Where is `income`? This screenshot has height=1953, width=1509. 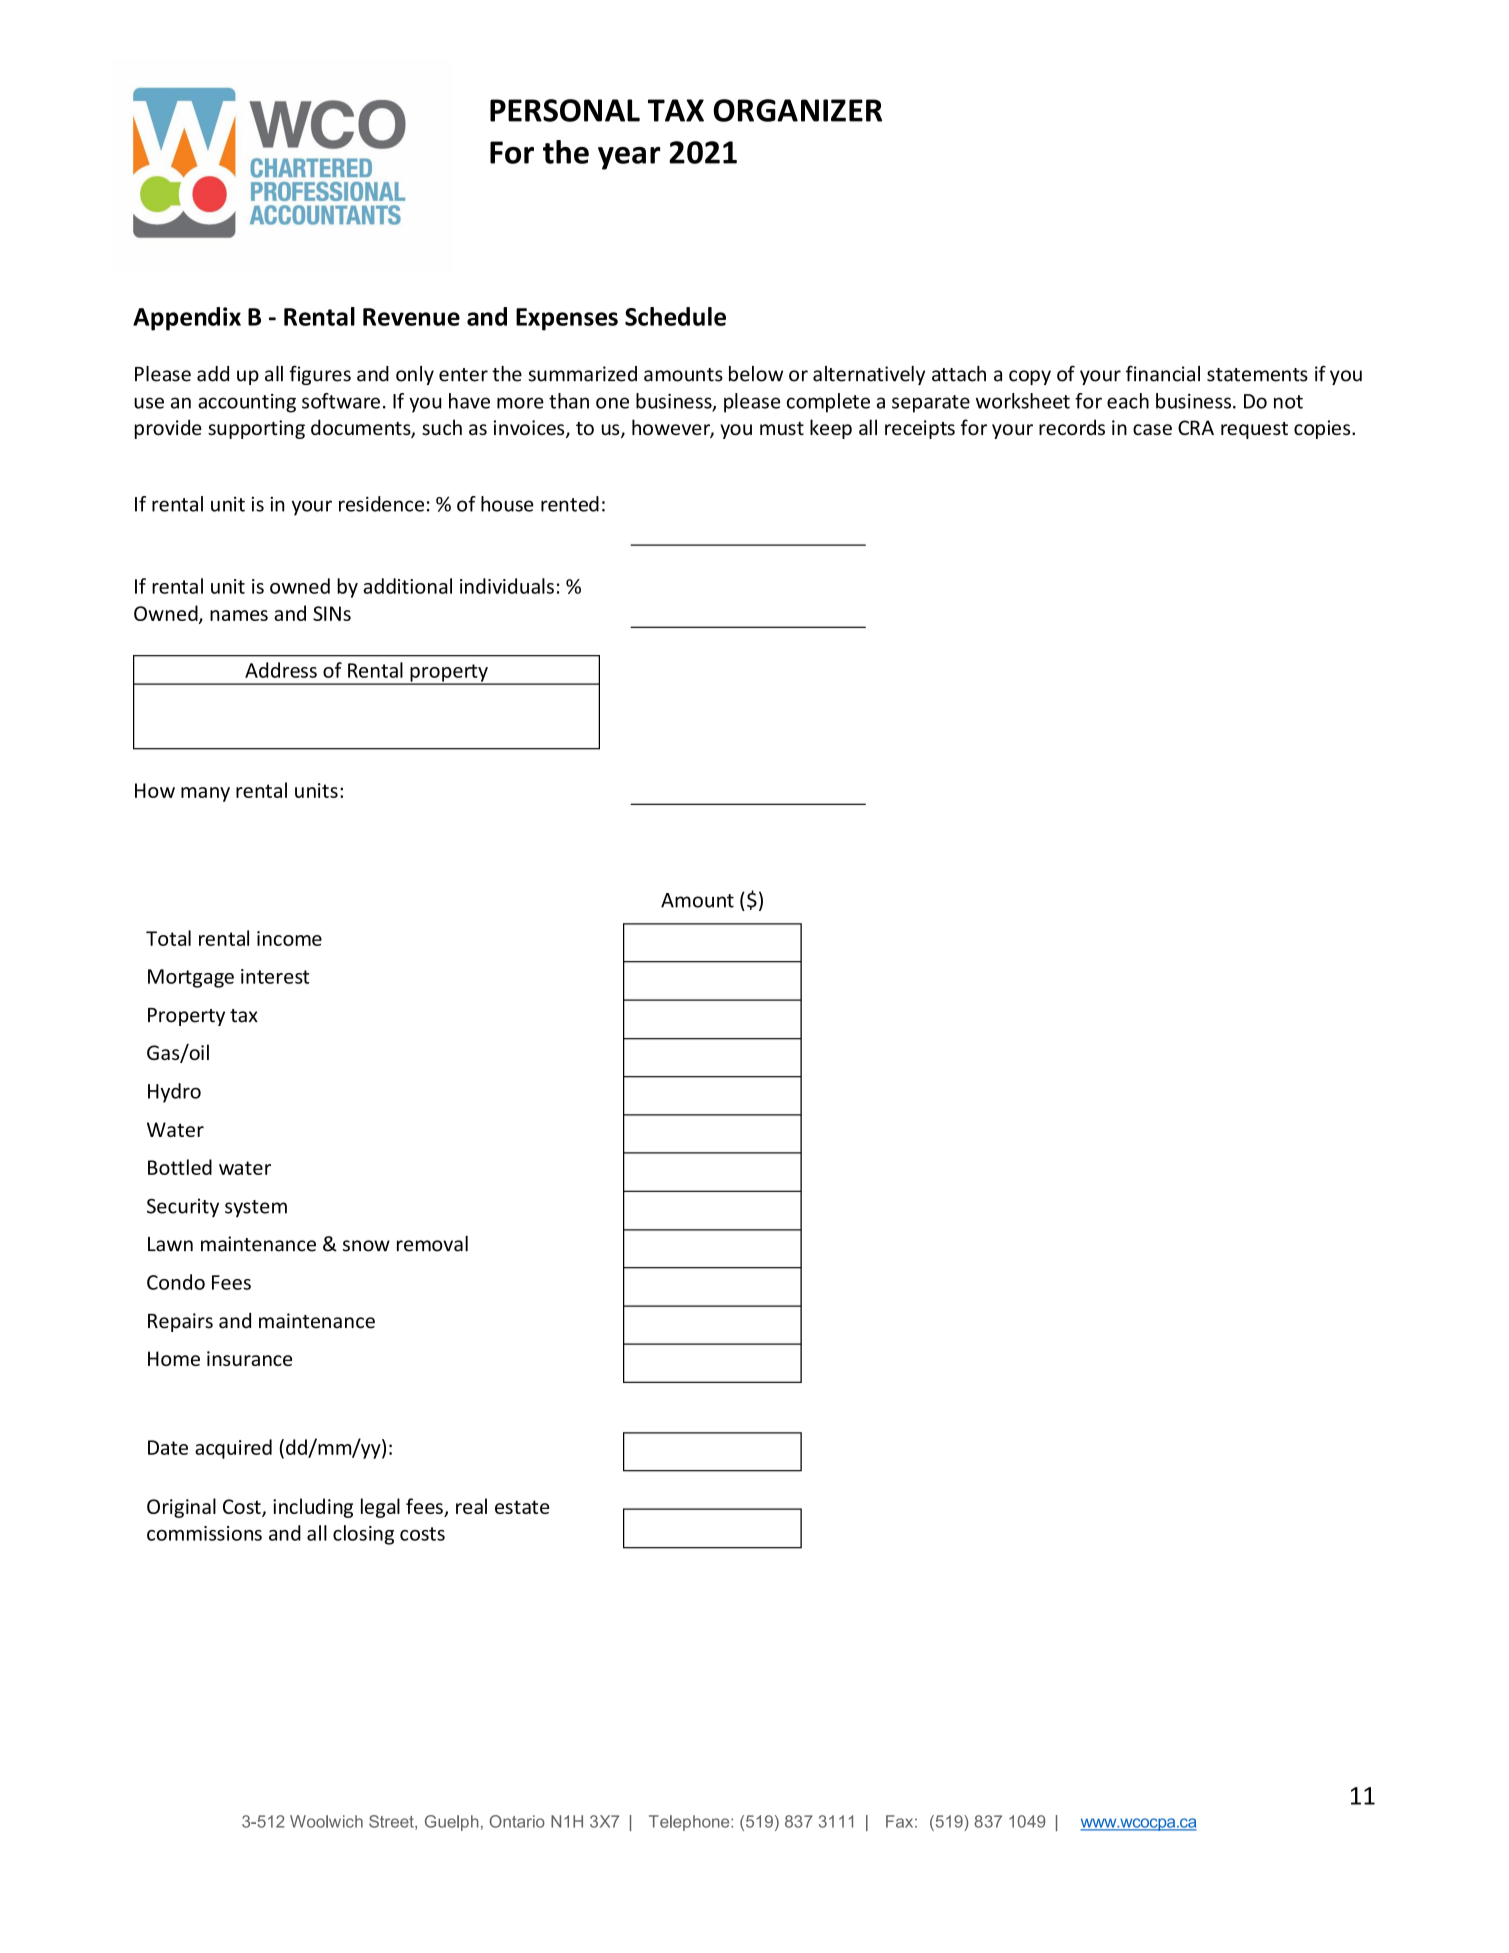 income is located at coordinates (289, 938).
